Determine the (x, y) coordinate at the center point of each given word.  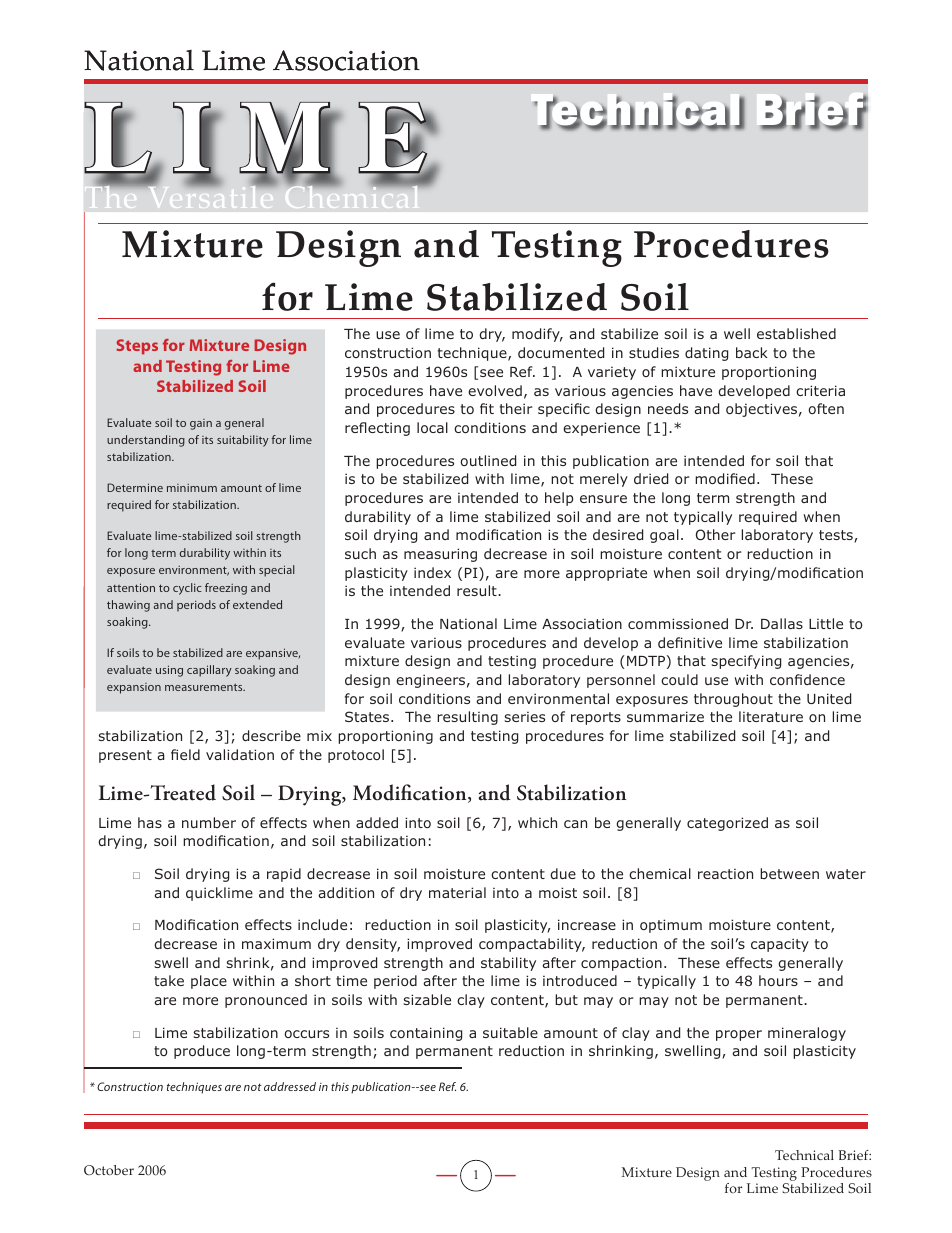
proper (739, 1035)
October (109, 1170)
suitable (510, 1032)
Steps (137, 346)
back (752, 352)
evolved (495, 390)
